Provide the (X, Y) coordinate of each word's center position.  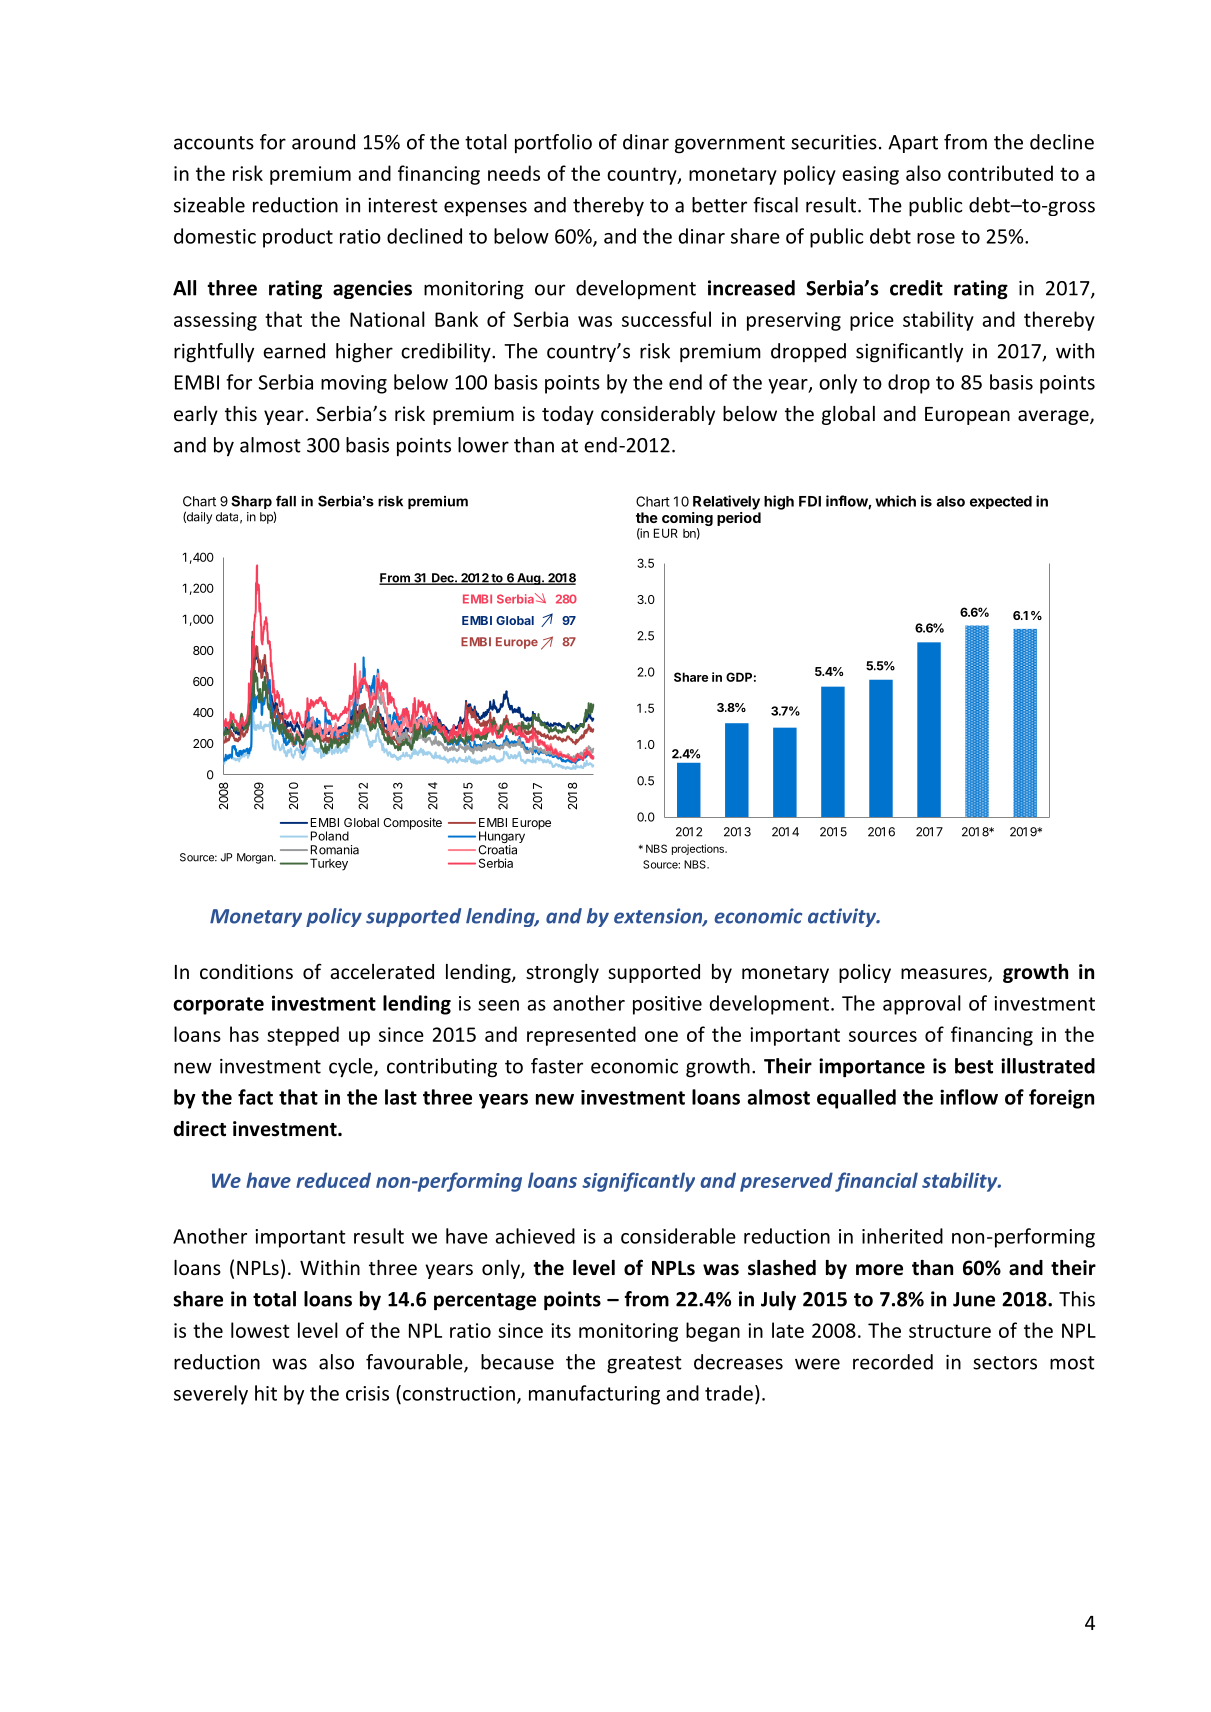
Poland (330, 836)
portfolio (553, 143)
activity (843, 917)
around (323, 142)
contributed (1000, 173)
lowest (260, 1330)
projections (699, 849)
